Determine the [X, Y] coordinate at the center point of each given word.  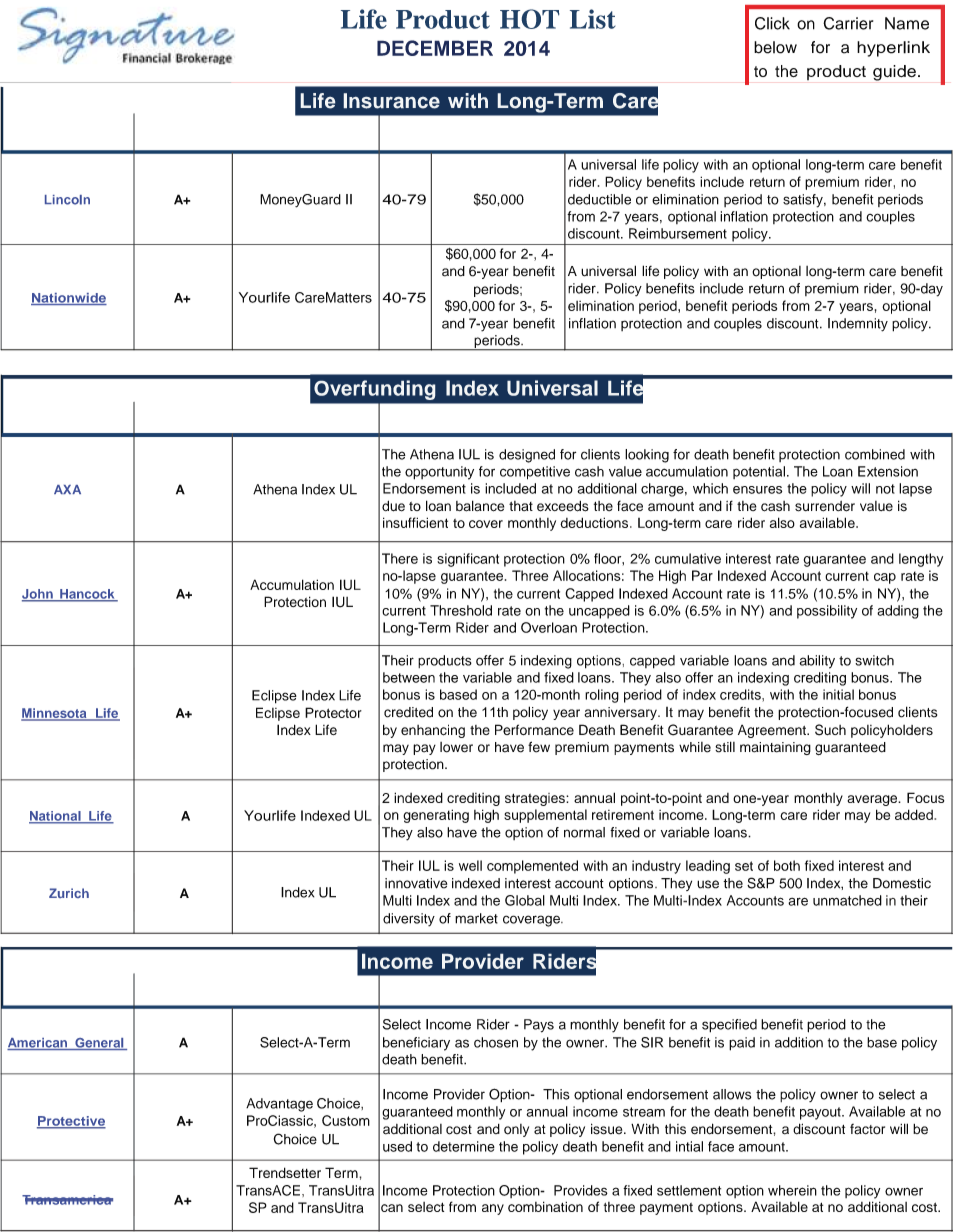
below [775, 47]
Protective [71, 1122]
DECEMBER [435, 48]
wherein [792, 1190]
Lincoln [67, 200]
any [493, 1209]
